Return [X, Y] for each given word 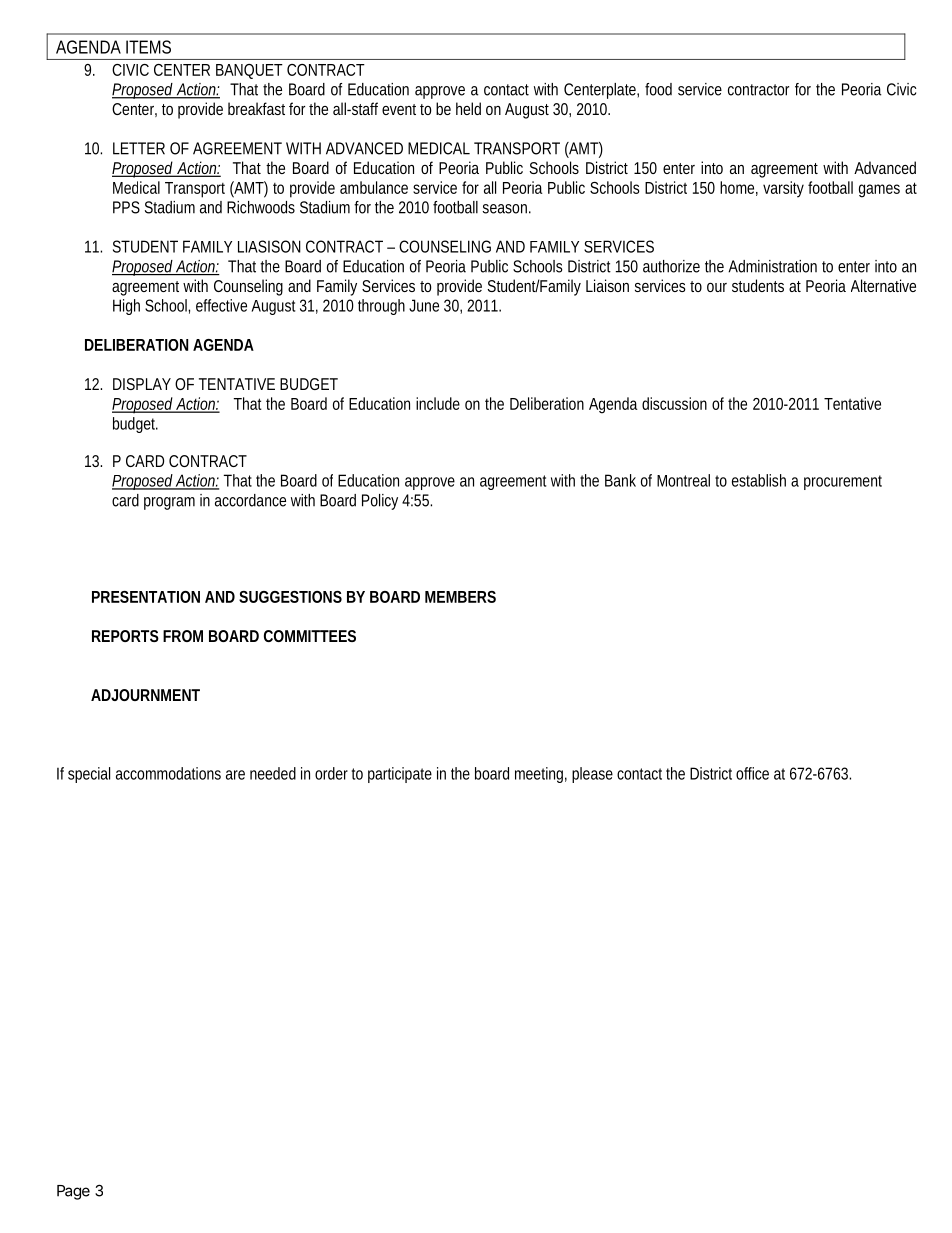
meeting [541, 775]
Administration [772, 266]
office [752, 773]
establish [759, 480]
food [658, 89]
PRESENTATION [146, 597]
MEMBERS [460, 597]
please [592, 775]
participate [400, 775]
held [468, 108]
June [424, 305]
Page [73, 1192]
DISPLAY [142, 384]
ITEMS [148, 47]
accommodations [168, 773]
